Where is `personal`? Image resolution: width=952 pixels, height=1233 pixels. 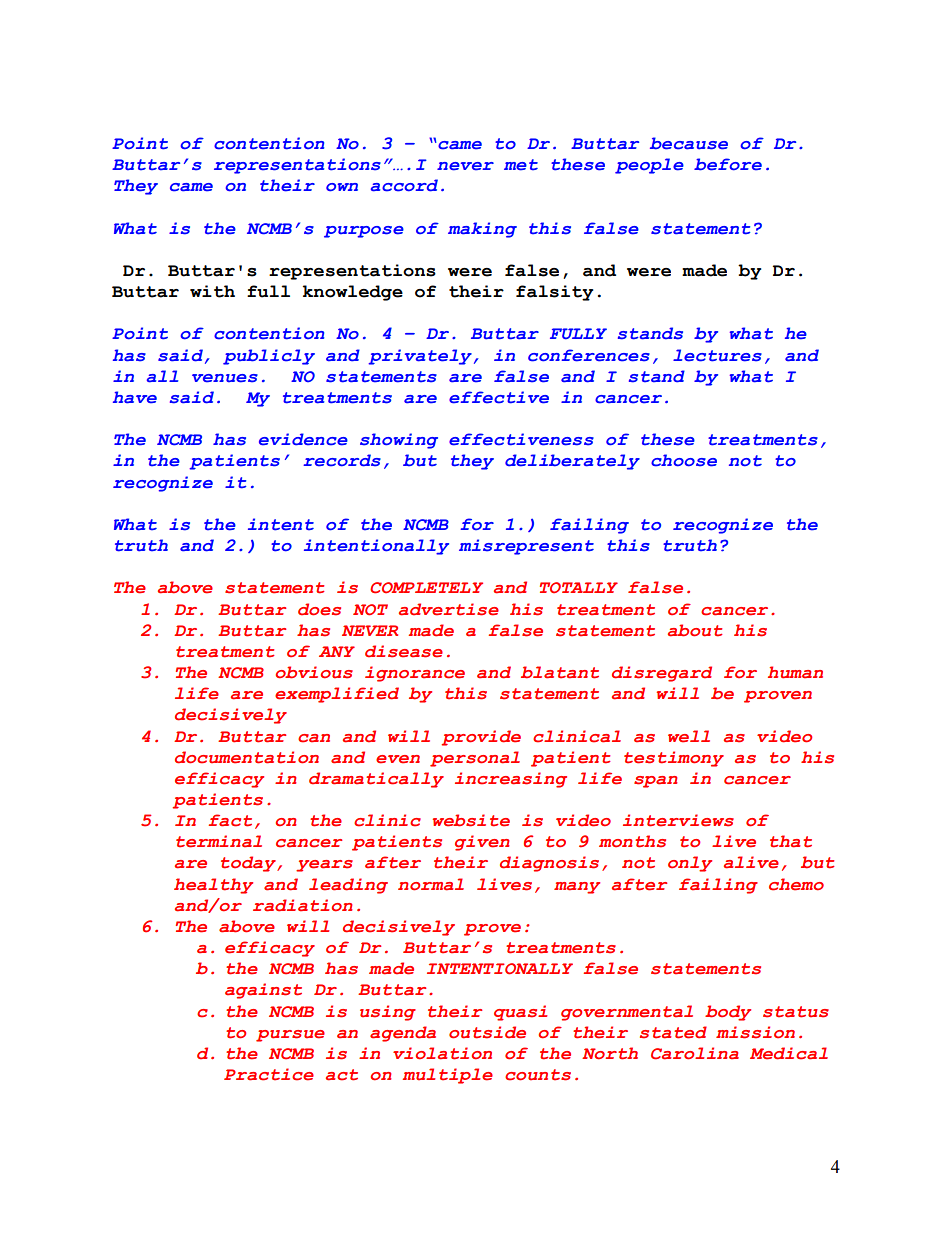 personal is located at coordinates (475, 759).
